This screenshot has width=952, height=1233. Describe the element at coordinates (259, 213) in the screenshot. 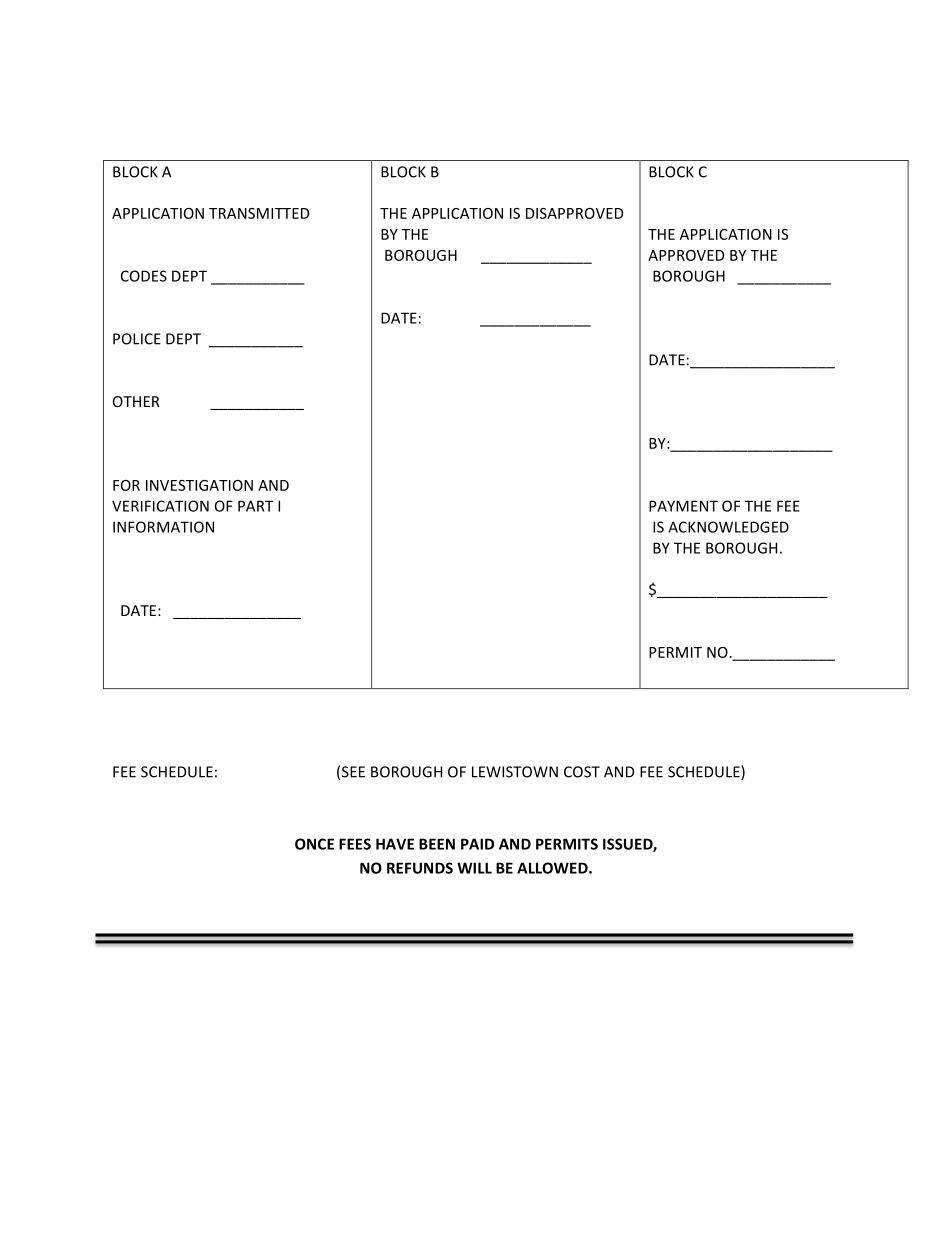

I see `TRANSMITTED` at that location.
